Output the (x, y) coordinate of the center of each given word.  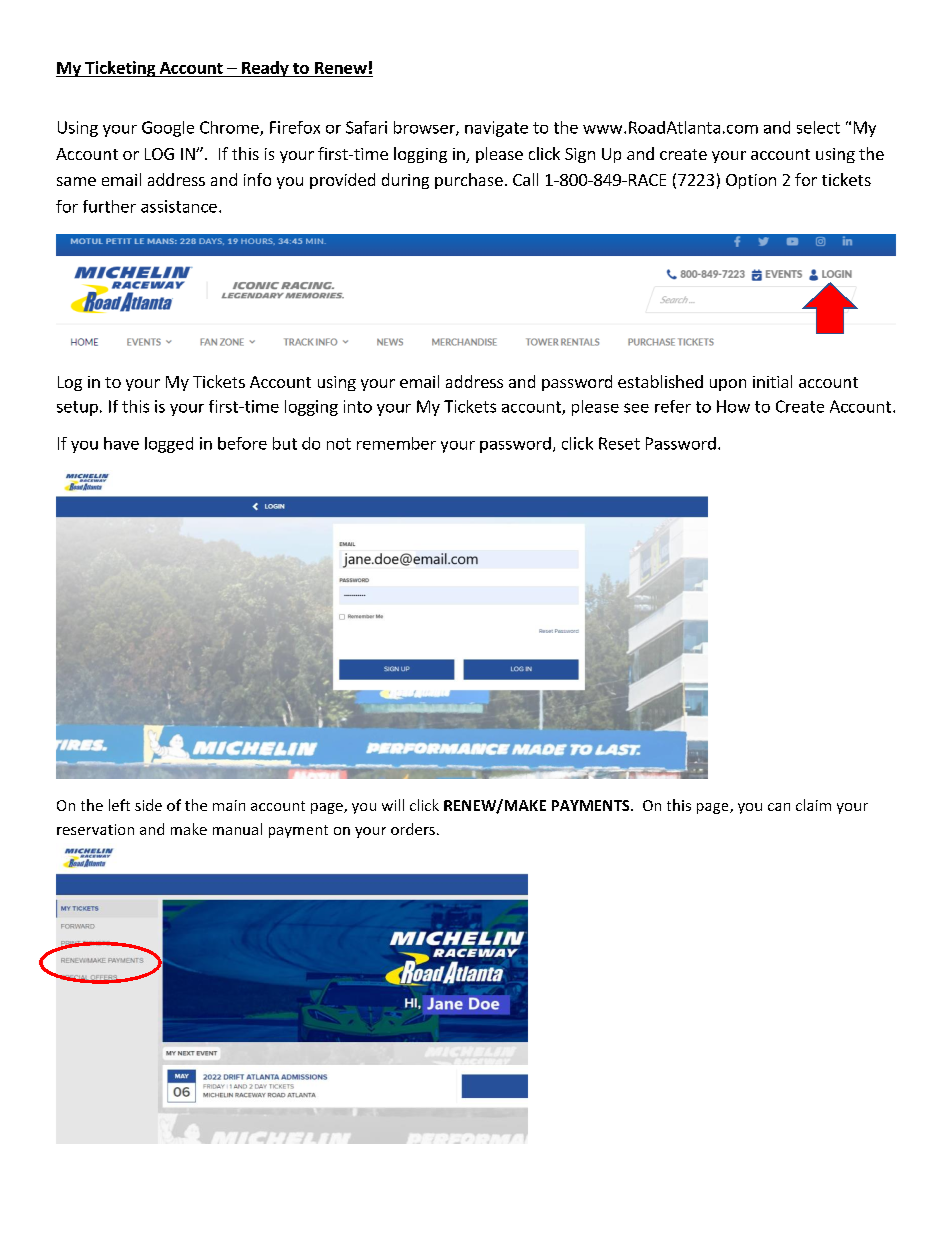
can (779, 807)
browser (425, 128)
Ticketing (120, 69)
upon (728, 385)
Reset (619, 443)
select (818, 127)
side (148, 805)
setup (77, 408)
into (358, 406)
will (393, 805)
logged (169, 445)
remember (396, 443)
